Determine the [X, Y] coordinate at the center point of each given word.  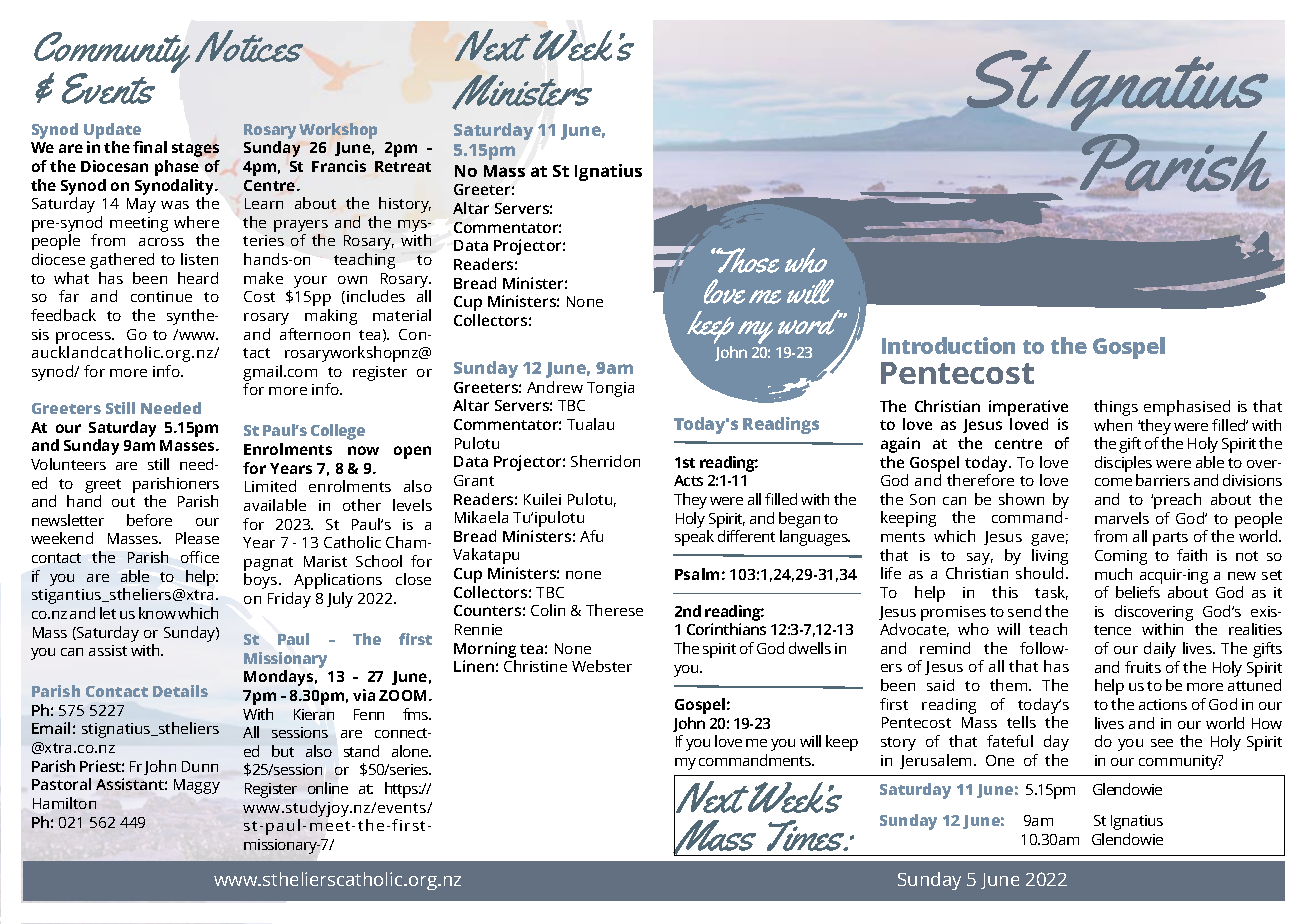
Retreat [403, 166]
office [200, 557]
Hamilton [64, 803]
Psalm [697, 574]
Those [747, 260]
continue [161, 296]
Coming [1121, 557]
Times [807, 835]
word [810, 322]
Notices [249, 46]
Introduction [948, 345]
